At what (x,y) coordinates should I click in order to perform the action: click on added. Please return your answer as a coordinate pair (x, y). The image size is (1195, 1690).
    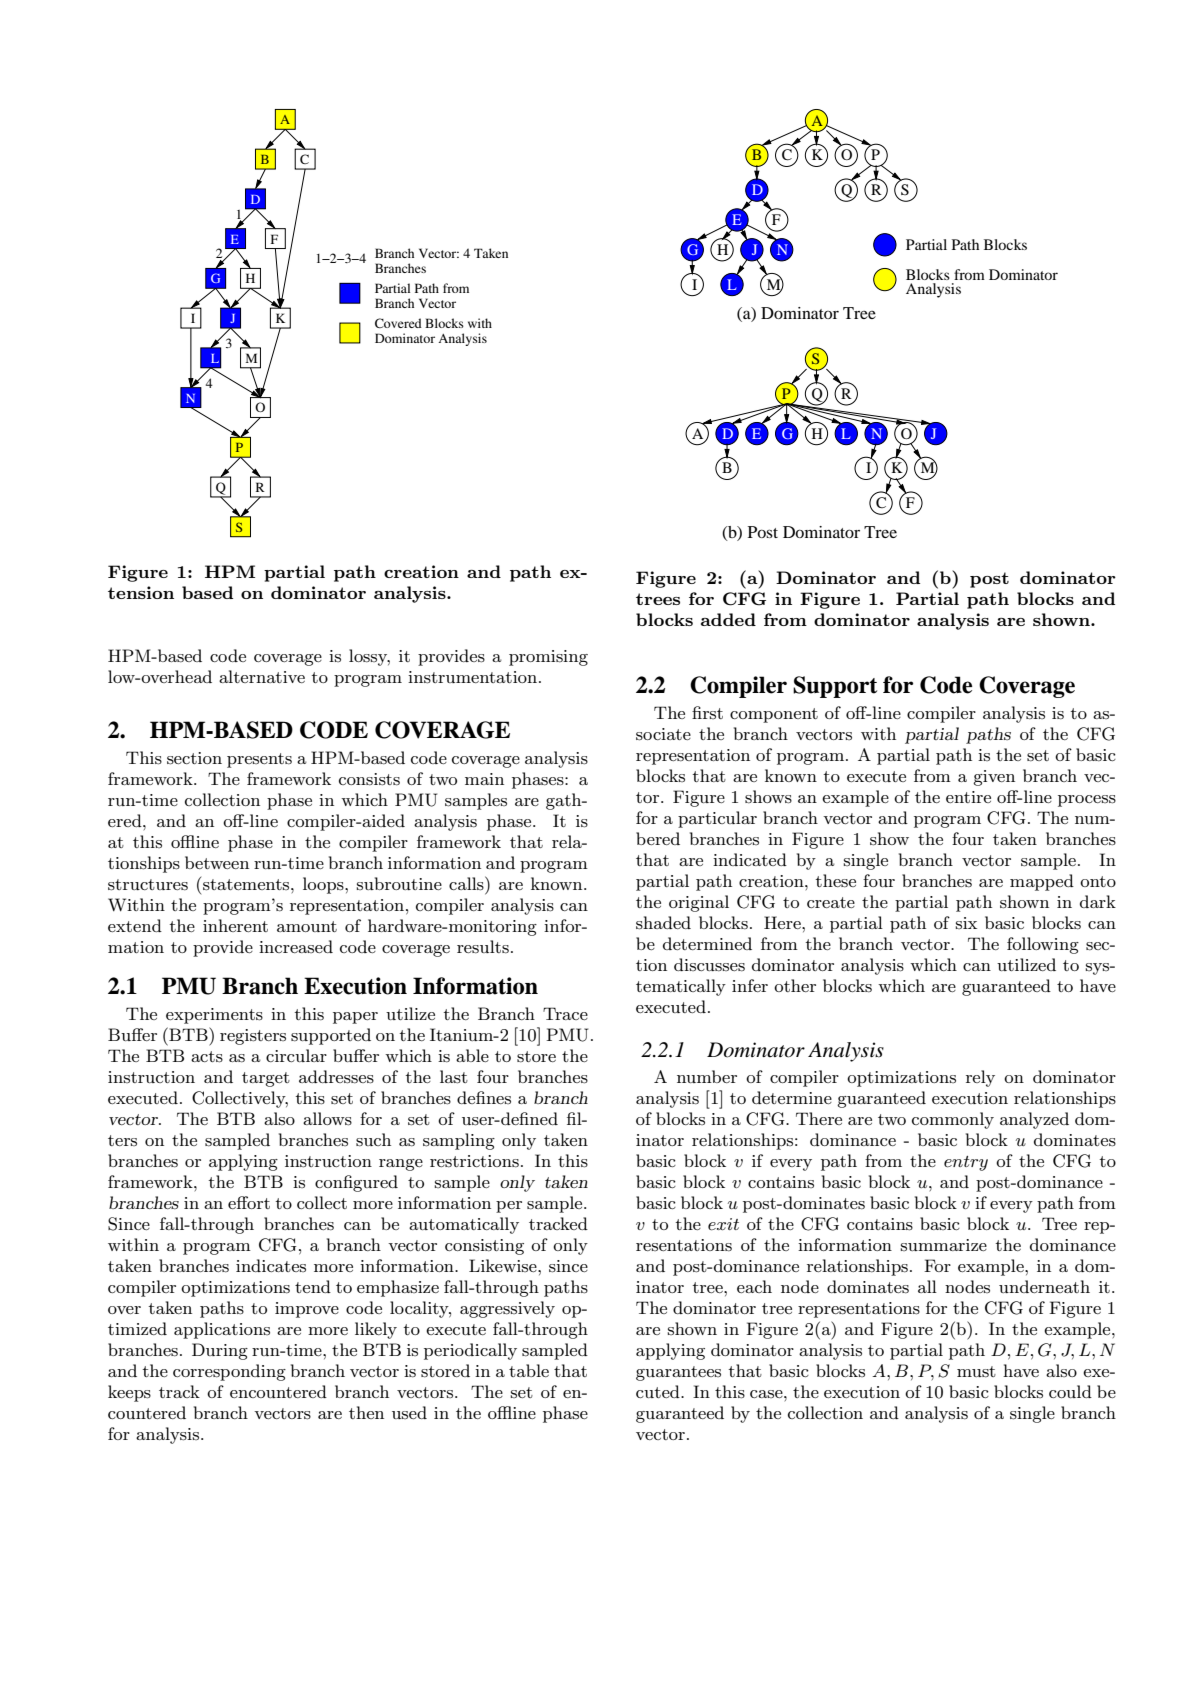
    Looking at the image, I should click on (728, 619).
